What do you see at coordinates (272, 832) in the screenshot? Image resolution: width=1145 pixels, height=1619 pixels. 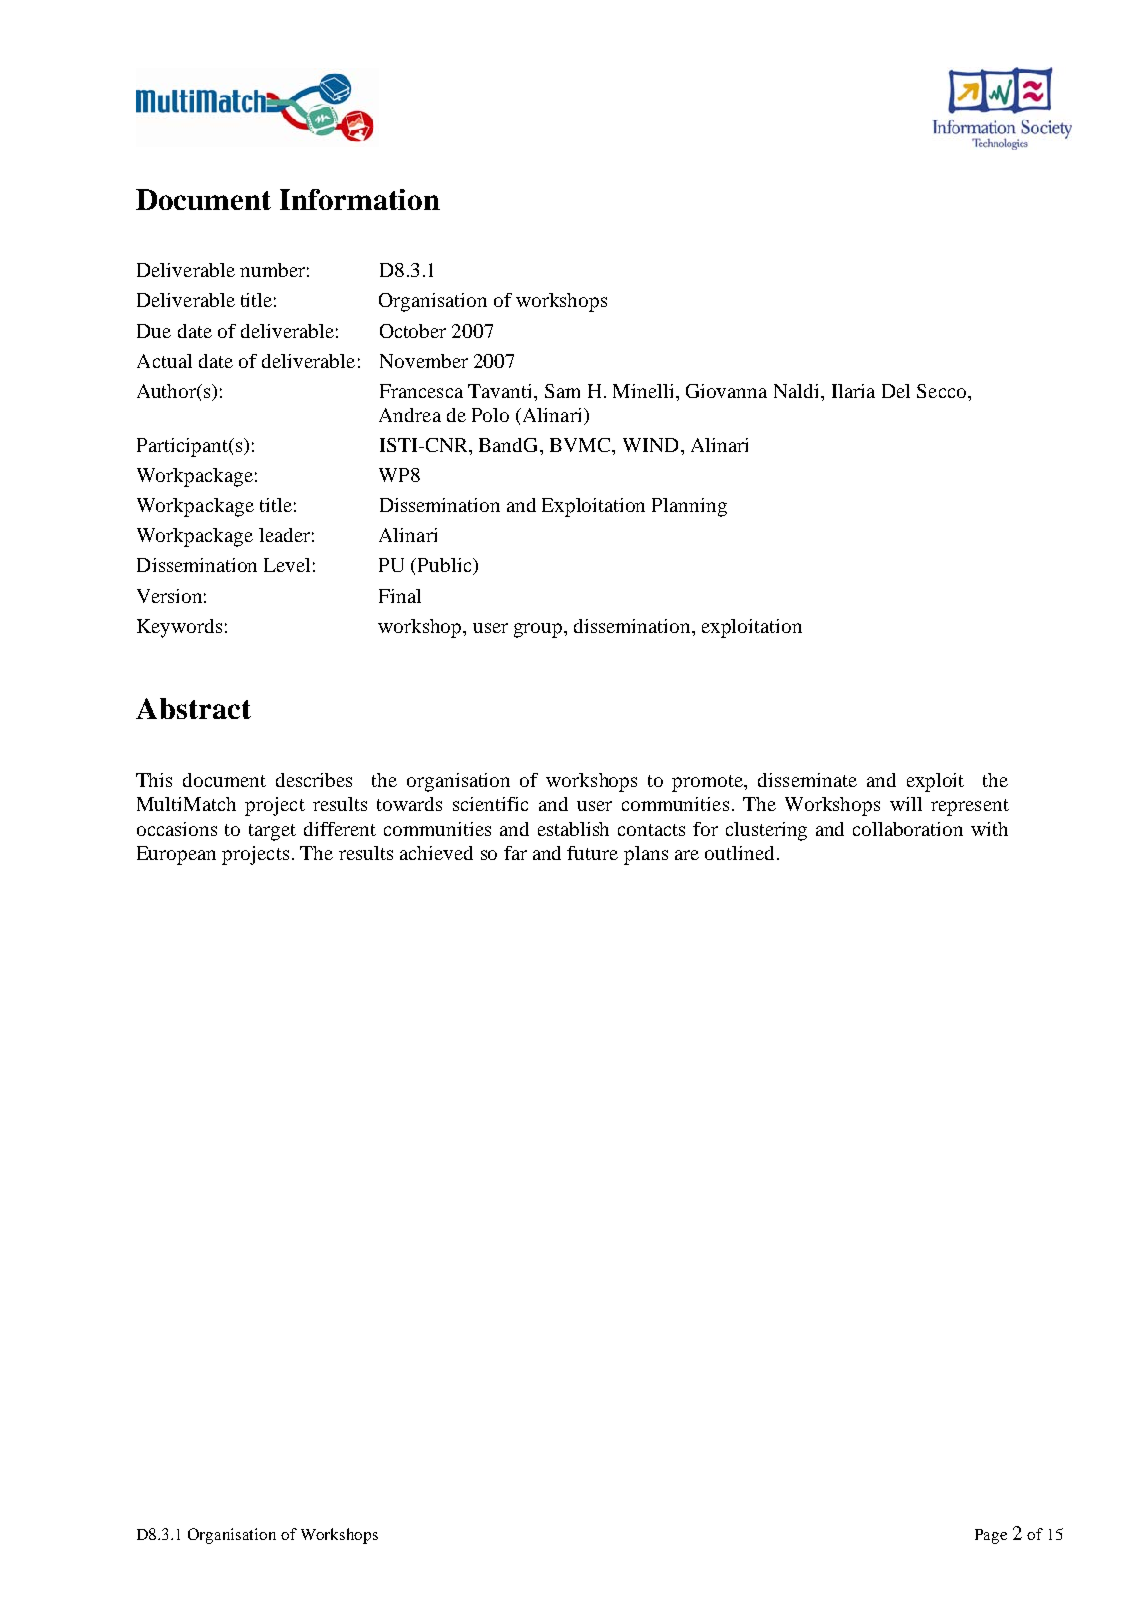 I see `target` at bounding box center [272, 832].
